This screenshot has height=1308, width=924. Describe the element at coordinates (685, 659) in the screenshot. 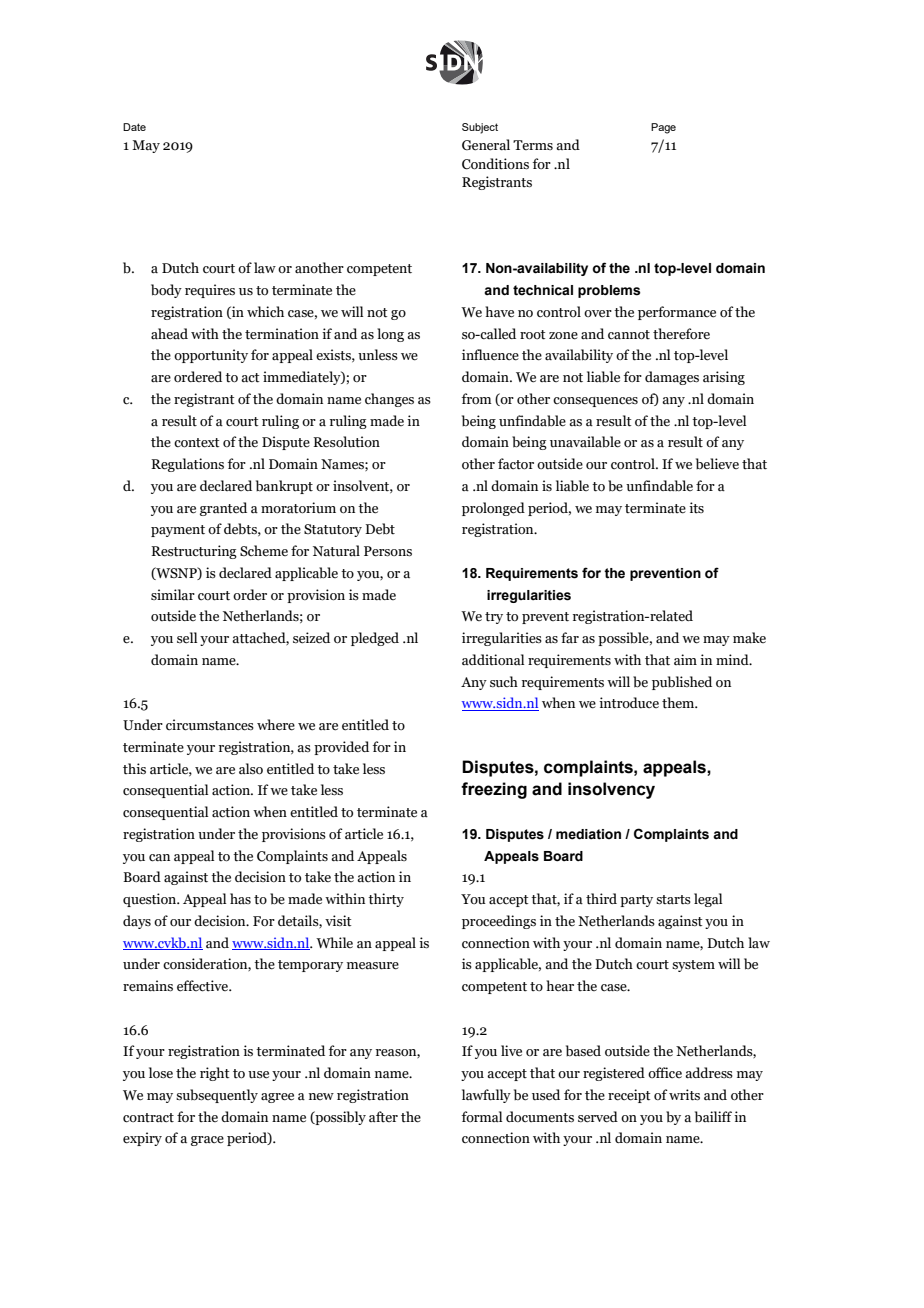

I see `aim` at that location.
